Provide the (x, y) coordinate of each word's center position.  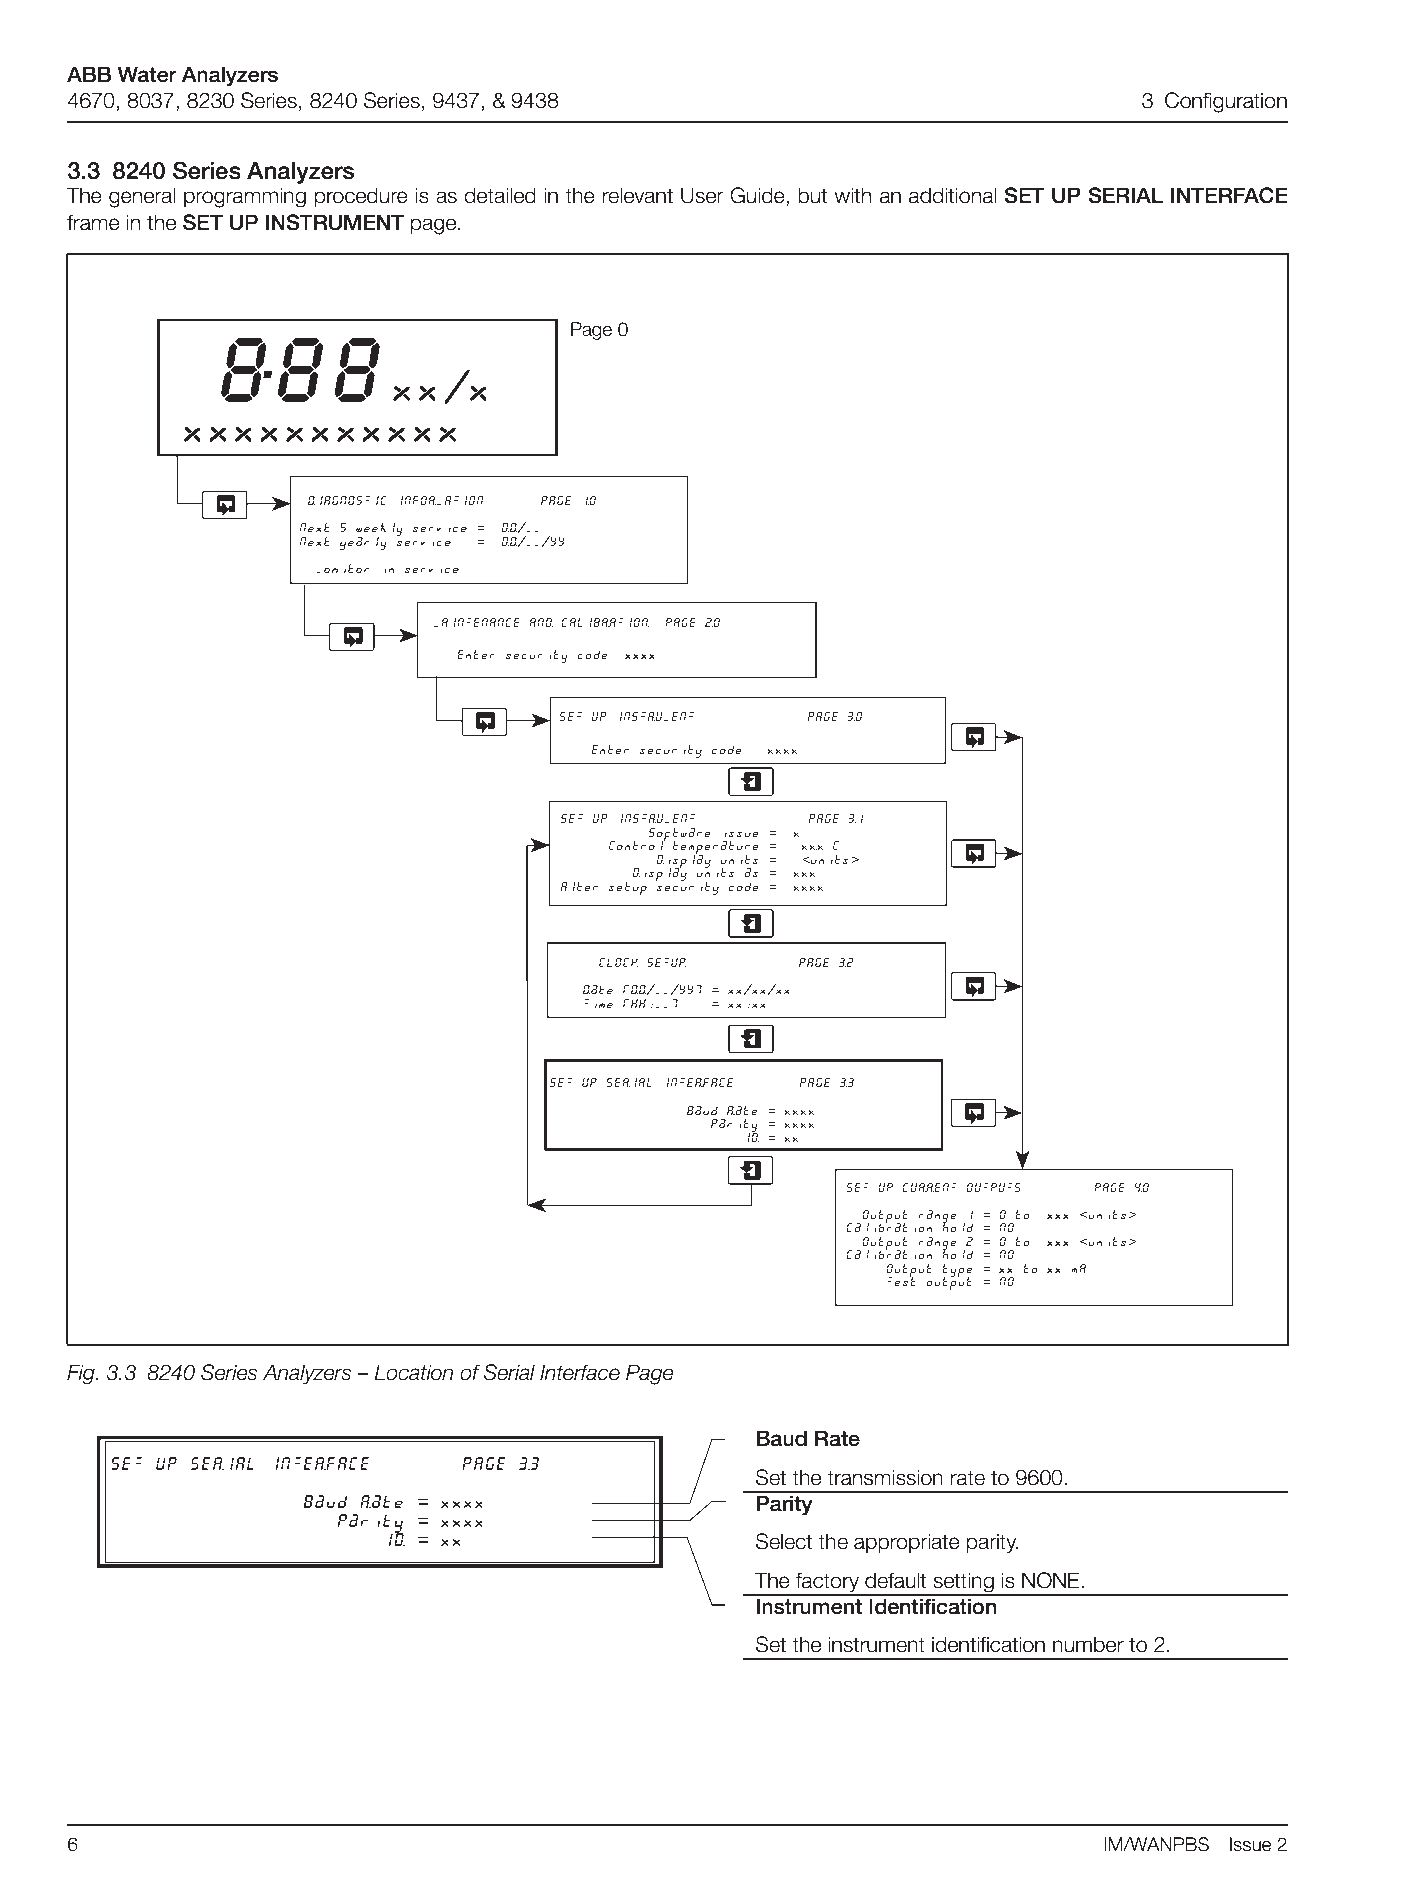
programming (245, 197)
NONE (1052, 1580)
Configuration (1226, 102)
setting (963, 1583)
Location (413, 1372)
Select (784, 1541)
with (852, 195)
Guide (758, 196)
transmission (885, 1477)
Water (147, 74)
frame (93, 222)
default (895, 1580)
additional (952, 195)
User (702, 195)
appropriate (907, 1543)
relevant (638, 195)
